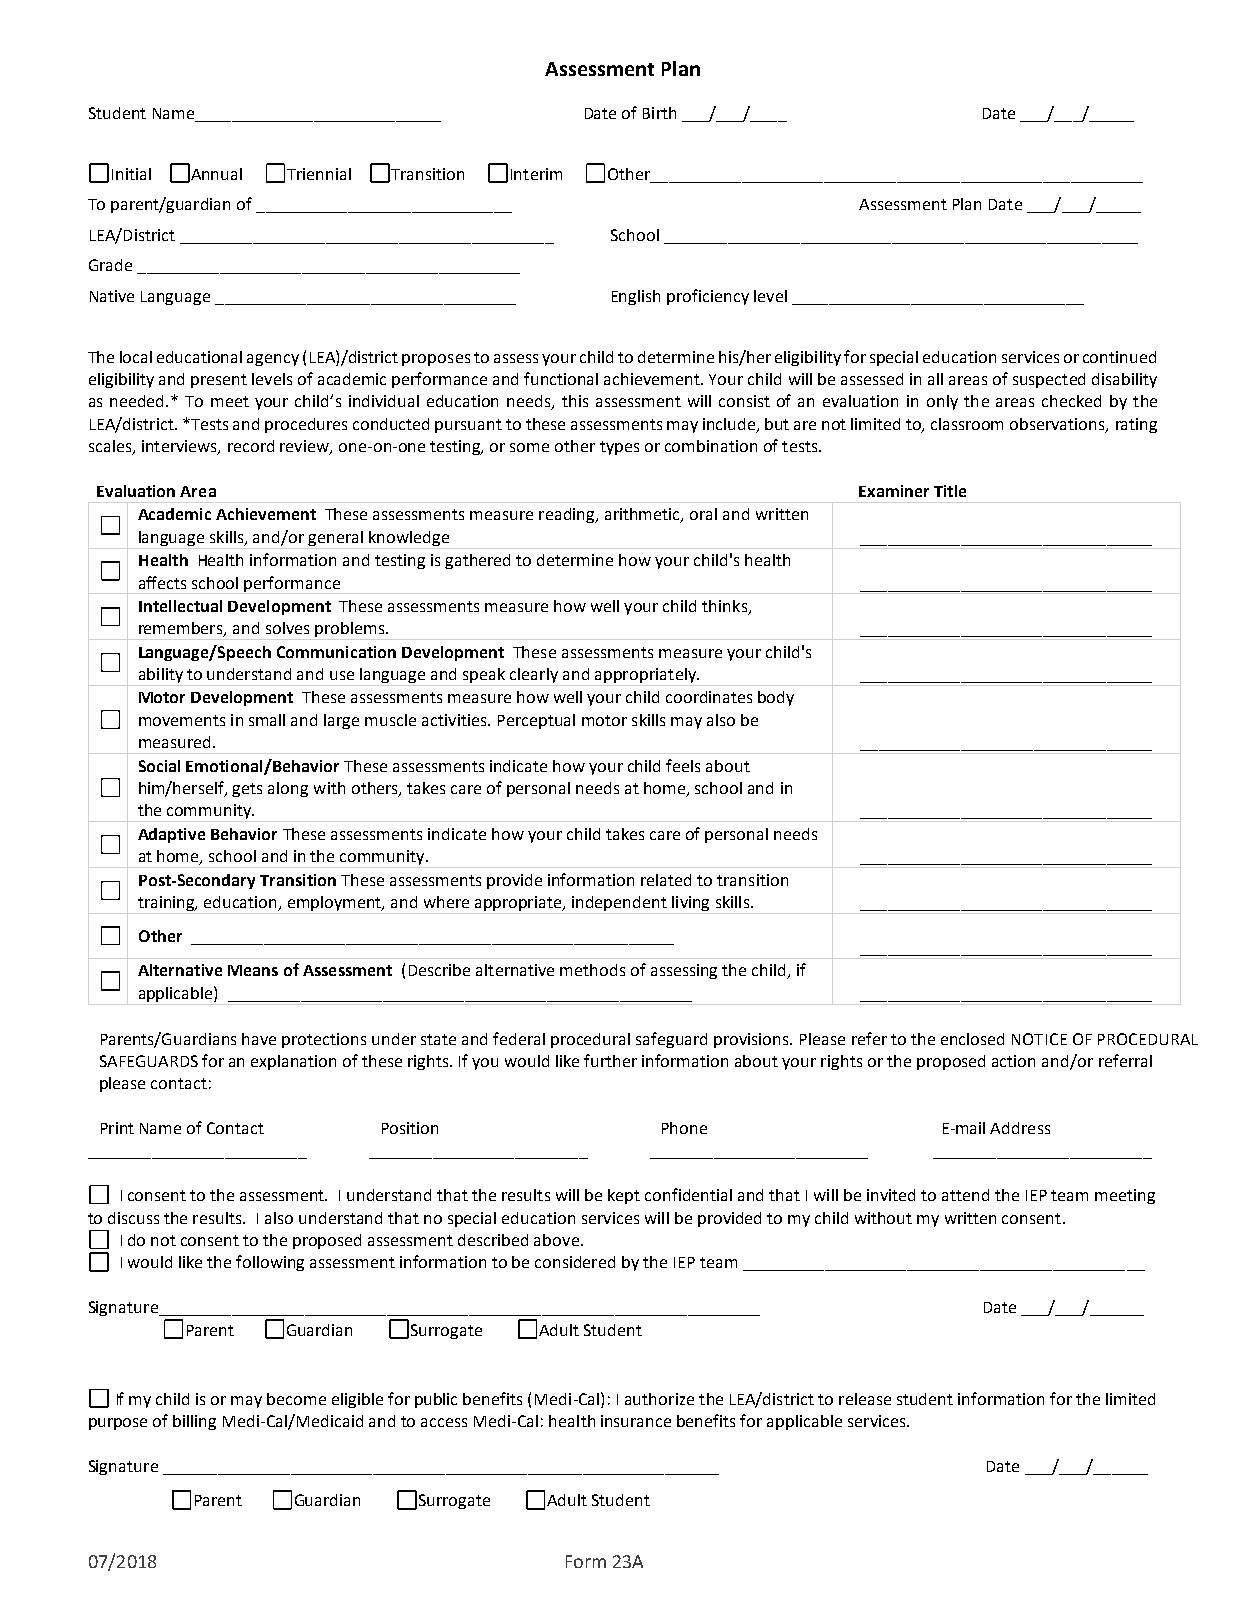 Image resolution: width=1246 pixels, height=1613 pixels. I want to click on feels, so click(683, 765).
